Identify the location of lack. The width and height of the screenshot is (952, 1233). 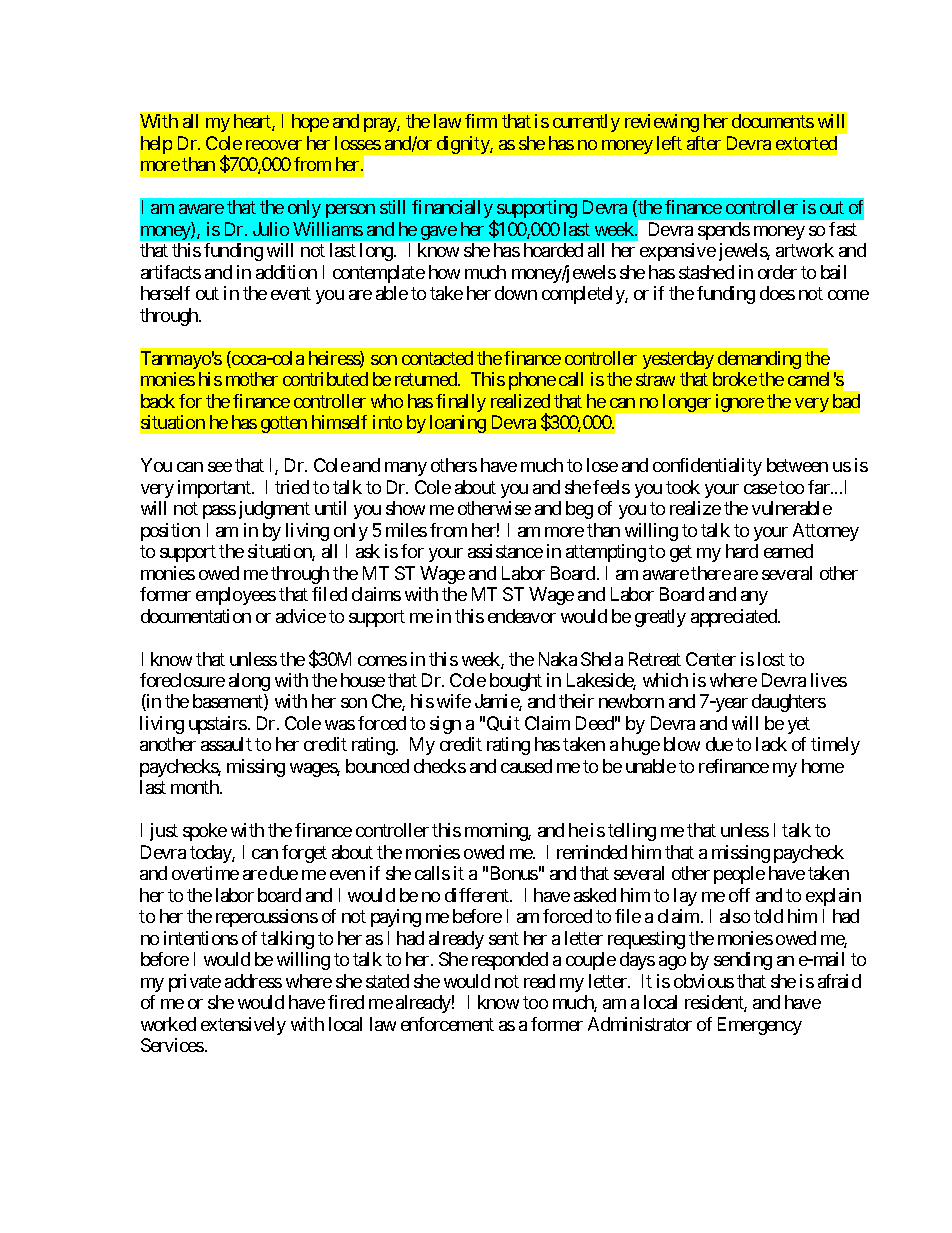
(771, 744).
